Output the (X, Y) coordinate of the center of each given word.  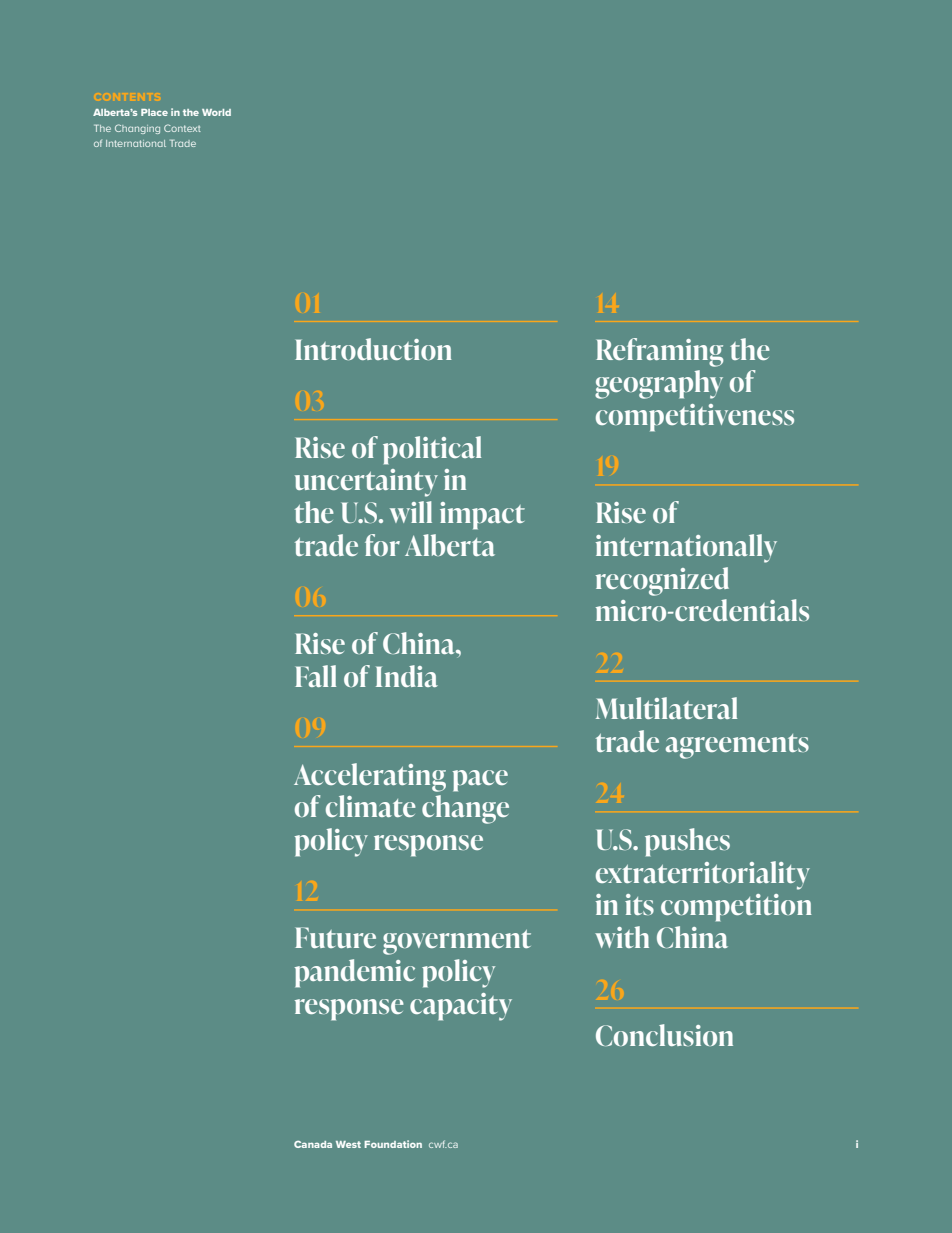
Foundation (393, 1144)
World (216, 112)
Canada (313, 1144)
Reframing (659, 352)
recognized (662, 581)
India (407, 676)
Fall (315, 676)
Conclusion (664, 1035)
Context (182, 128)
